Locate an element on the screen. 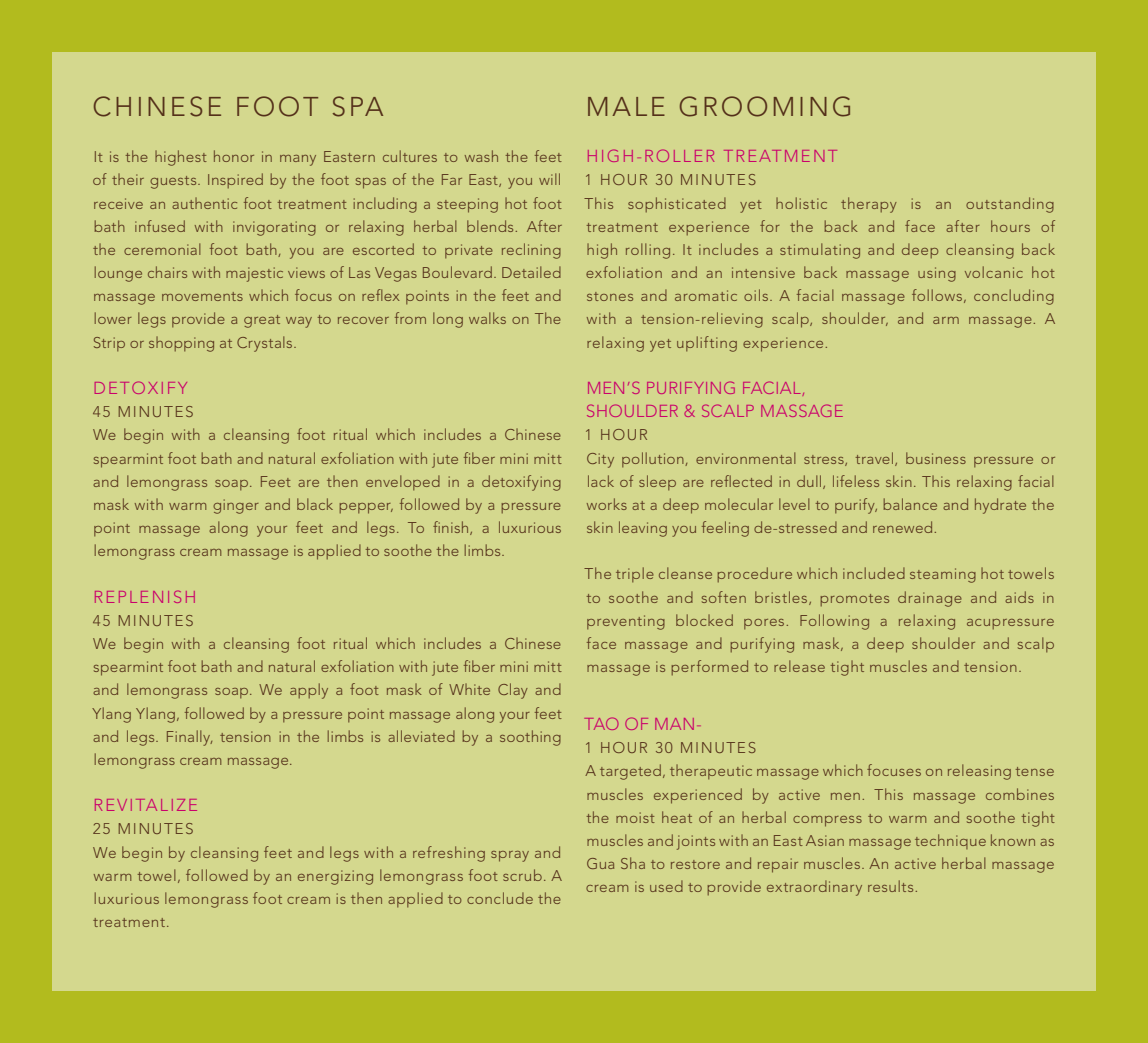  Inspired is located at coordinates (235, 180).
